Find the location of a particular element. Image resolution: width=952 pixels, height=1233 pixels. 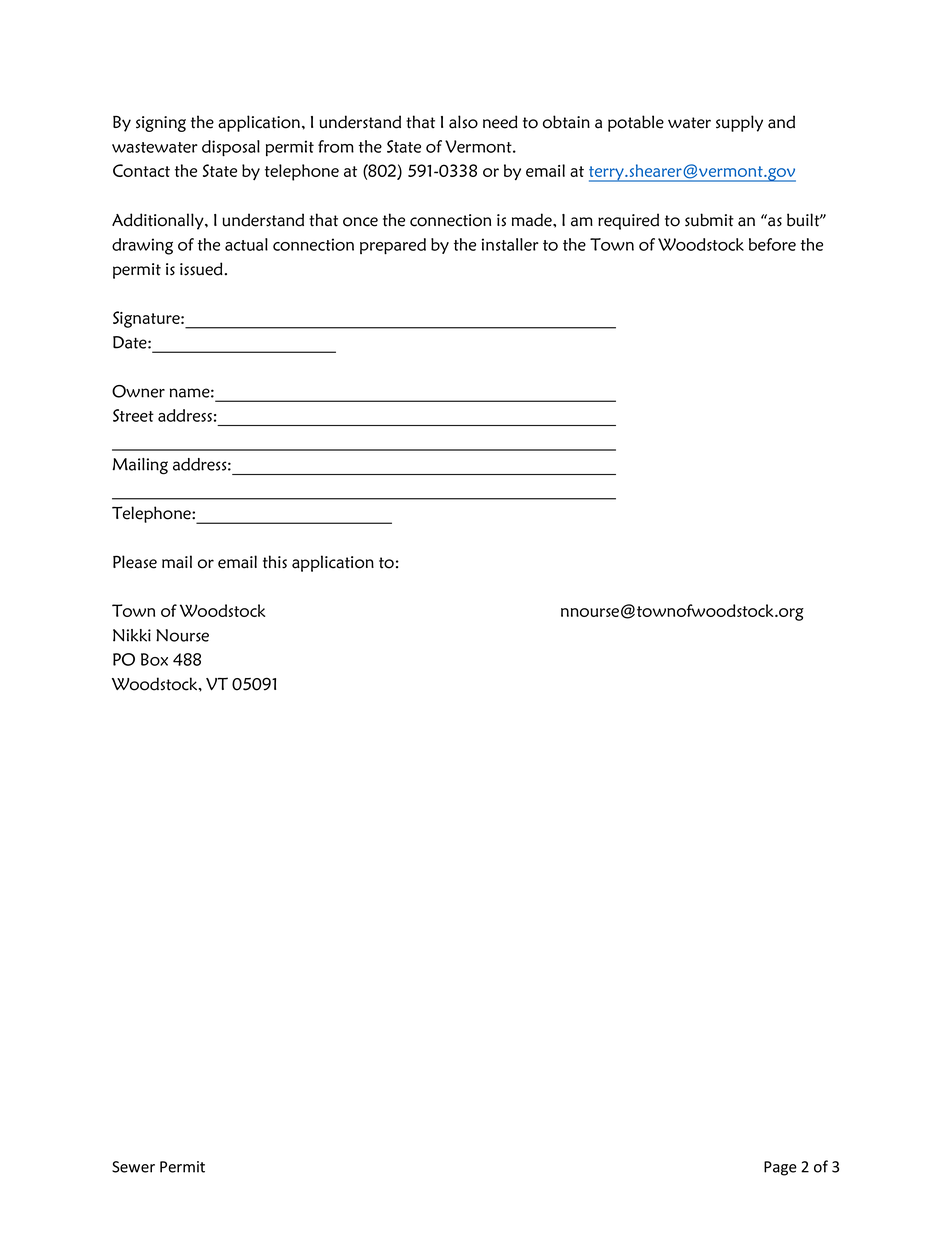

Box is located at coordinates (154, 659).
